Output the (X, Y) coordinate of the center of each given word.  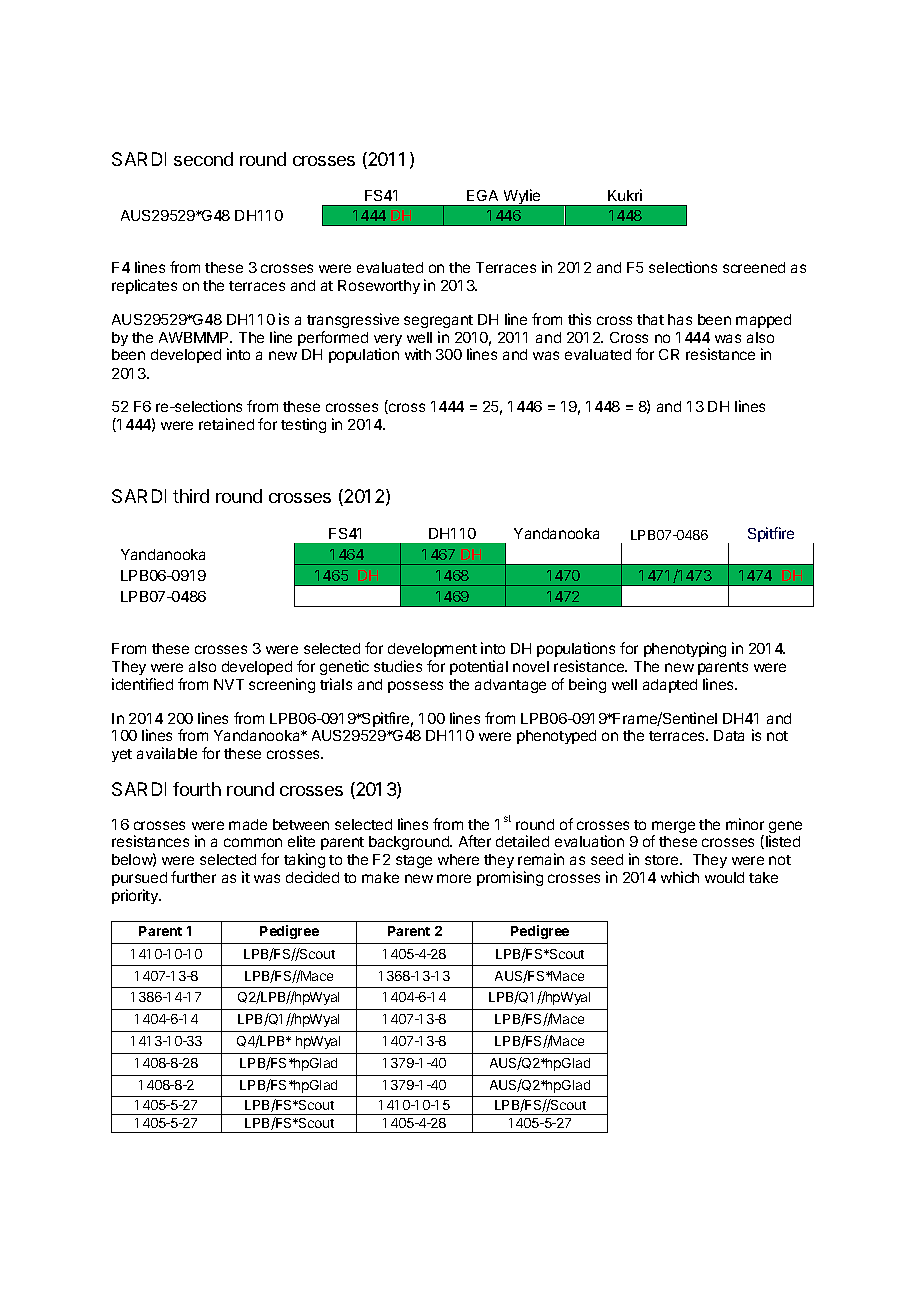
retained (226, 424)
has (680, 319)
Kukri (625, 195)
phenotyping (685, 649)
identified (142, 684)
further (193, 877)
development (432, 652)
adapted (670, 686)
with (418, 354)
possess (415, 687)
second (203, 159)
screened (754, 267)
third (191, 496)
